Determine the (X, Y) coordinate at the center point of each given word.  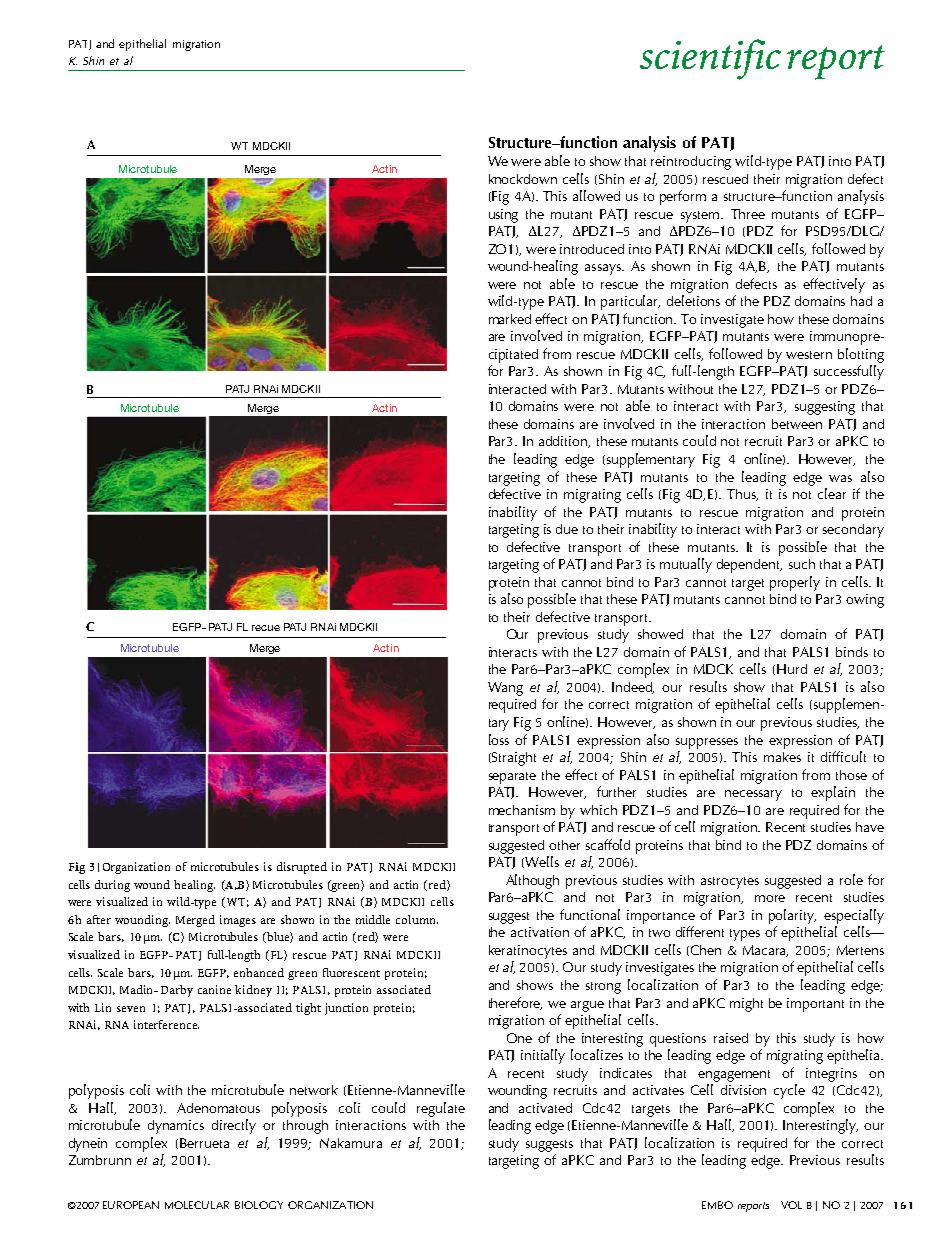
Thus (742, 495)
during (112, 886)
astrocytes (730, 883)
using (503, 216)
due (567, 529)
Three (748, 214)
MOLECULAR (197, 1205)
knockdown (523, 179)
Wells (541, 862)
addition (564, 442)
